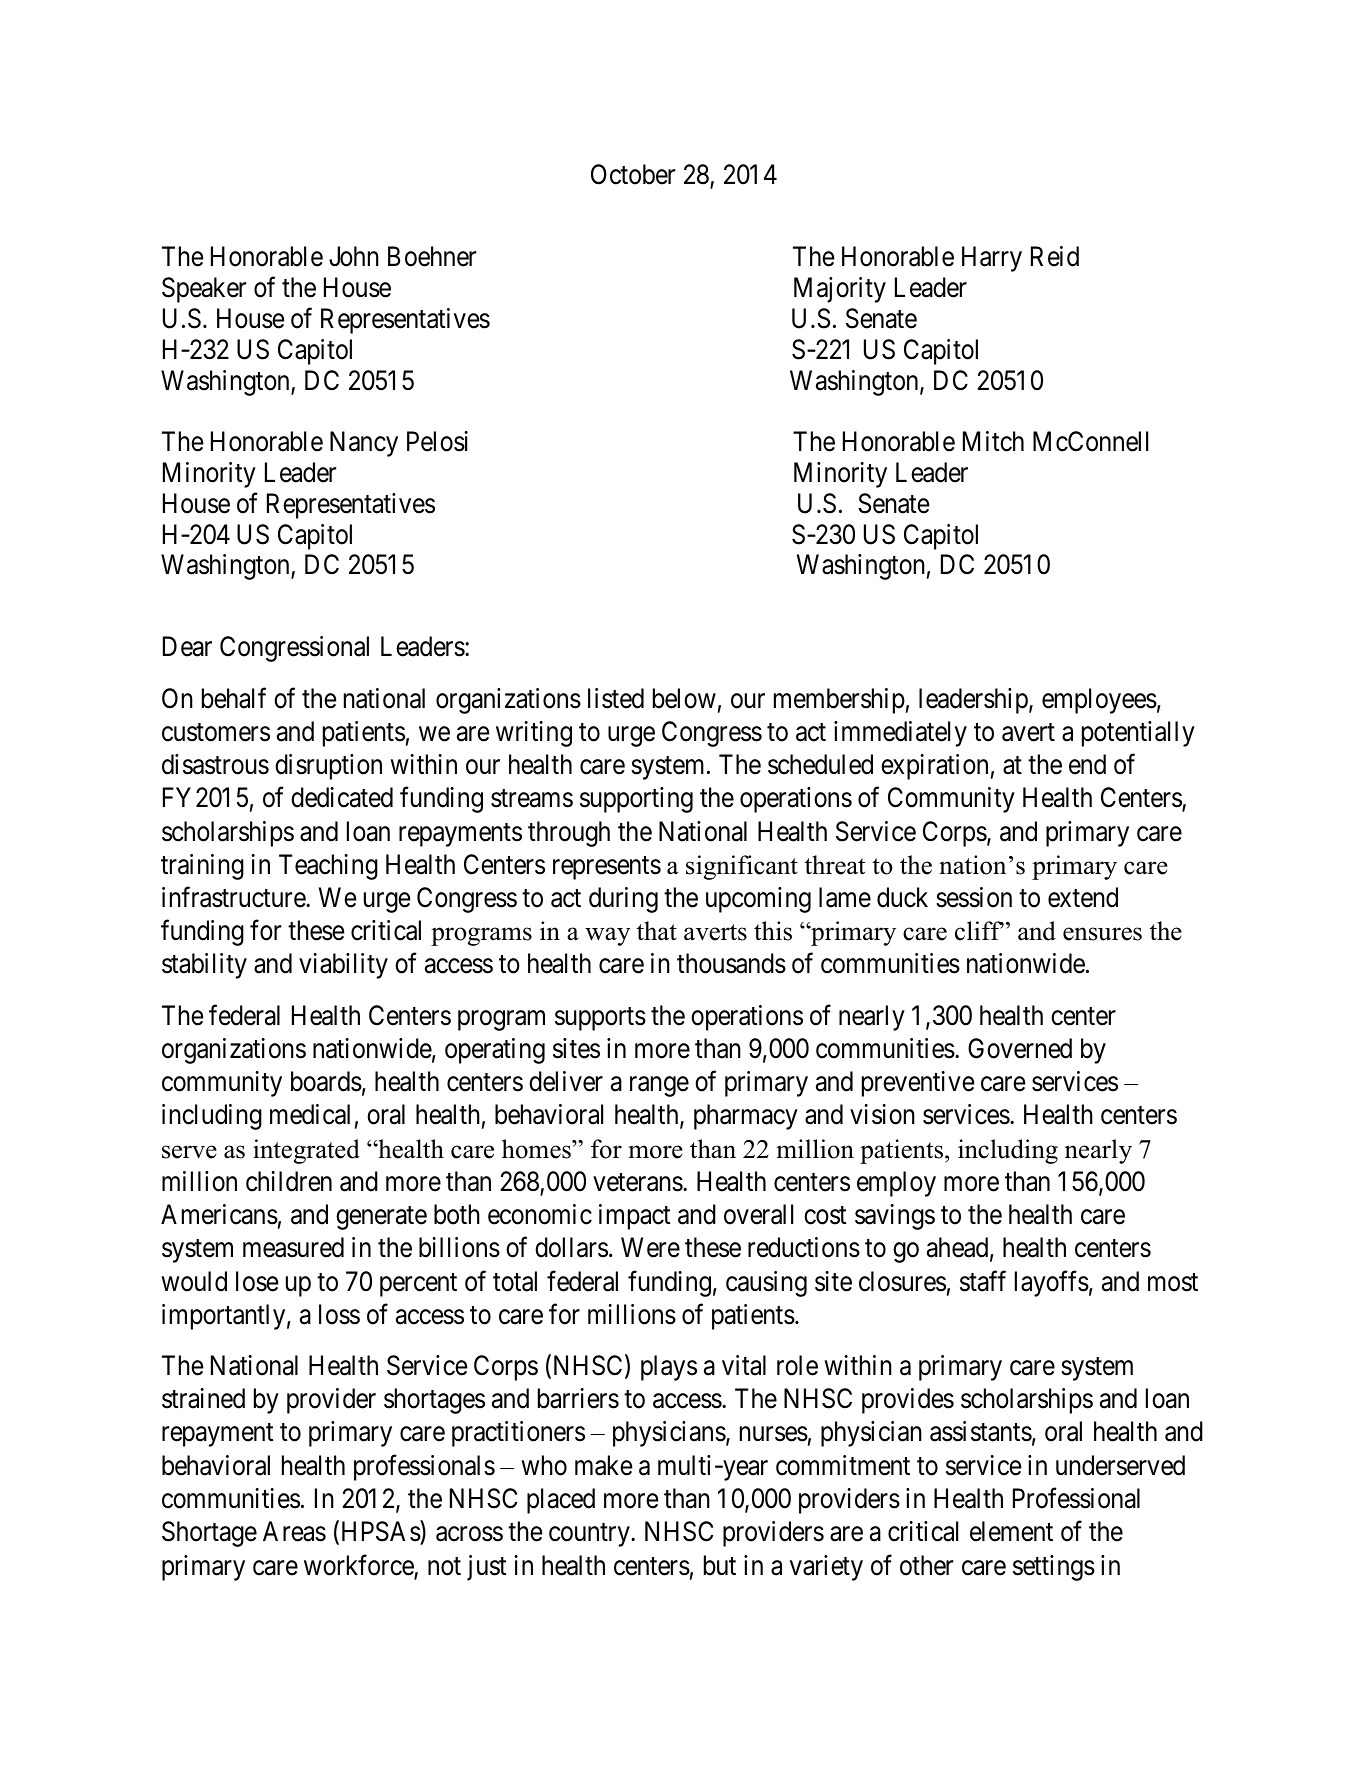 This screenshot has height=1768, width=1366. Describe the element at coordinates (354, 256) in the screenshot. I see `John` at that location.
